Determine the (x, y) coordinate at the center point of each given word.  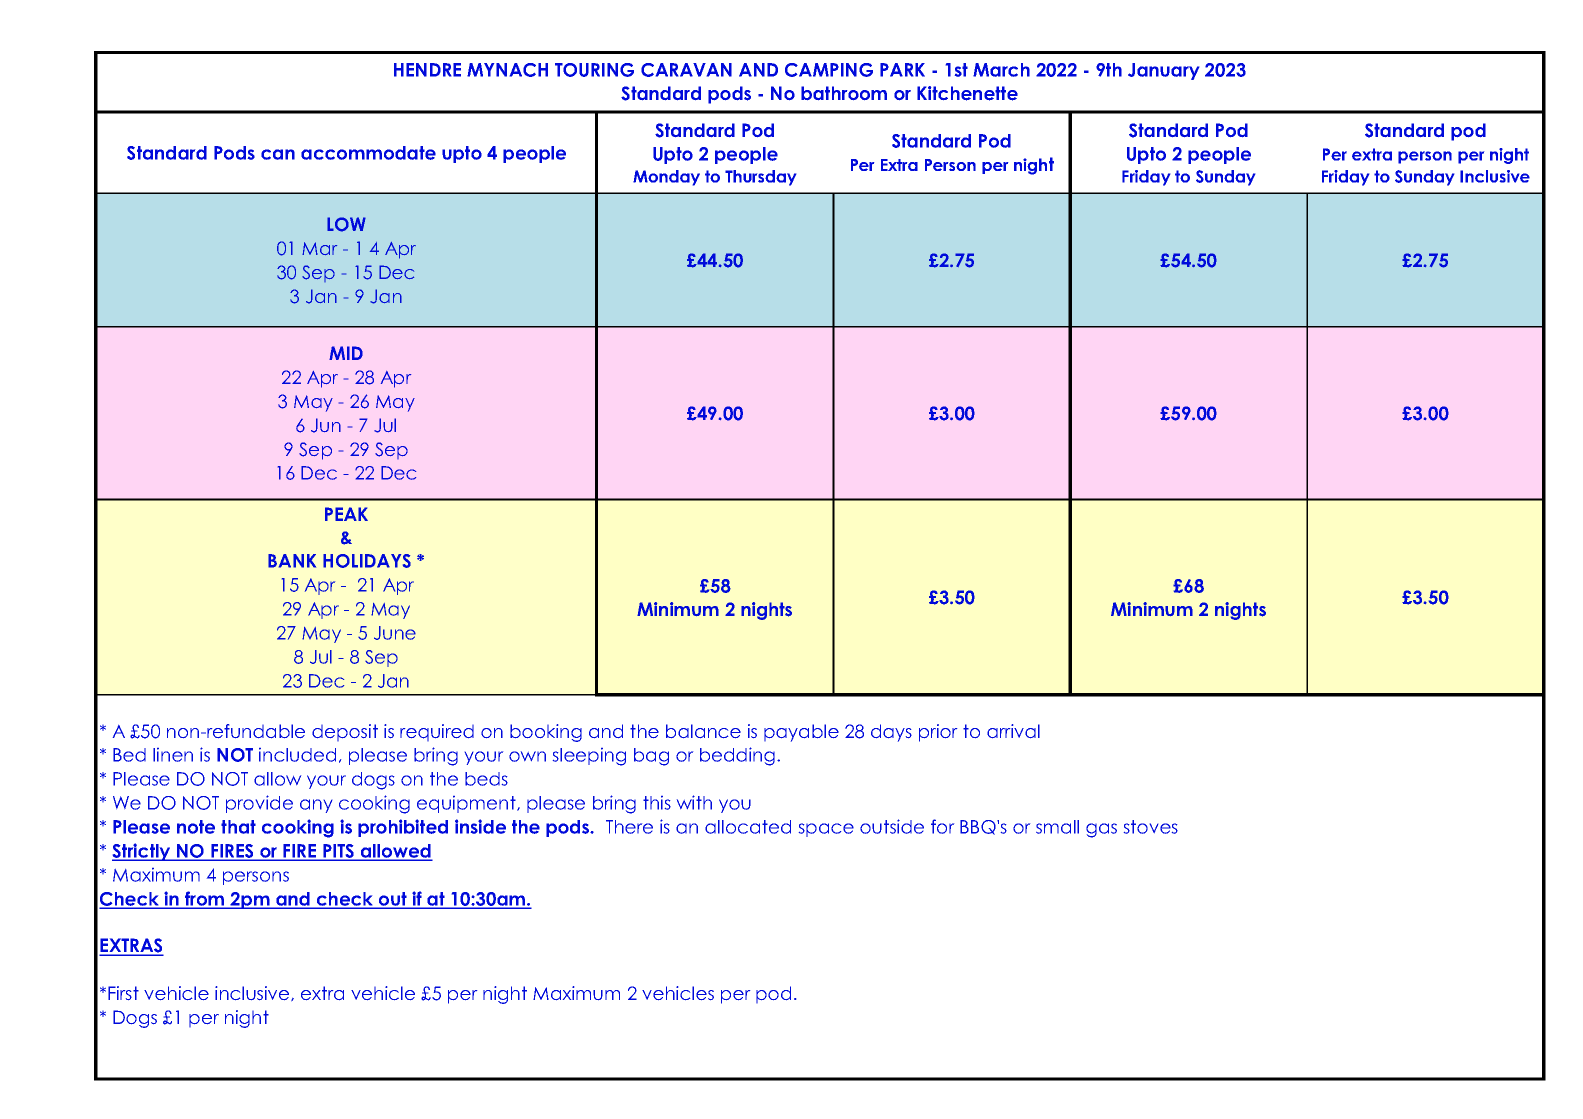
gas (1101, 830)
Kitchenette (967, 93)
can (278, 154)
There (629, 827)
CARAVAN (686, 70)
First (123, 993)
